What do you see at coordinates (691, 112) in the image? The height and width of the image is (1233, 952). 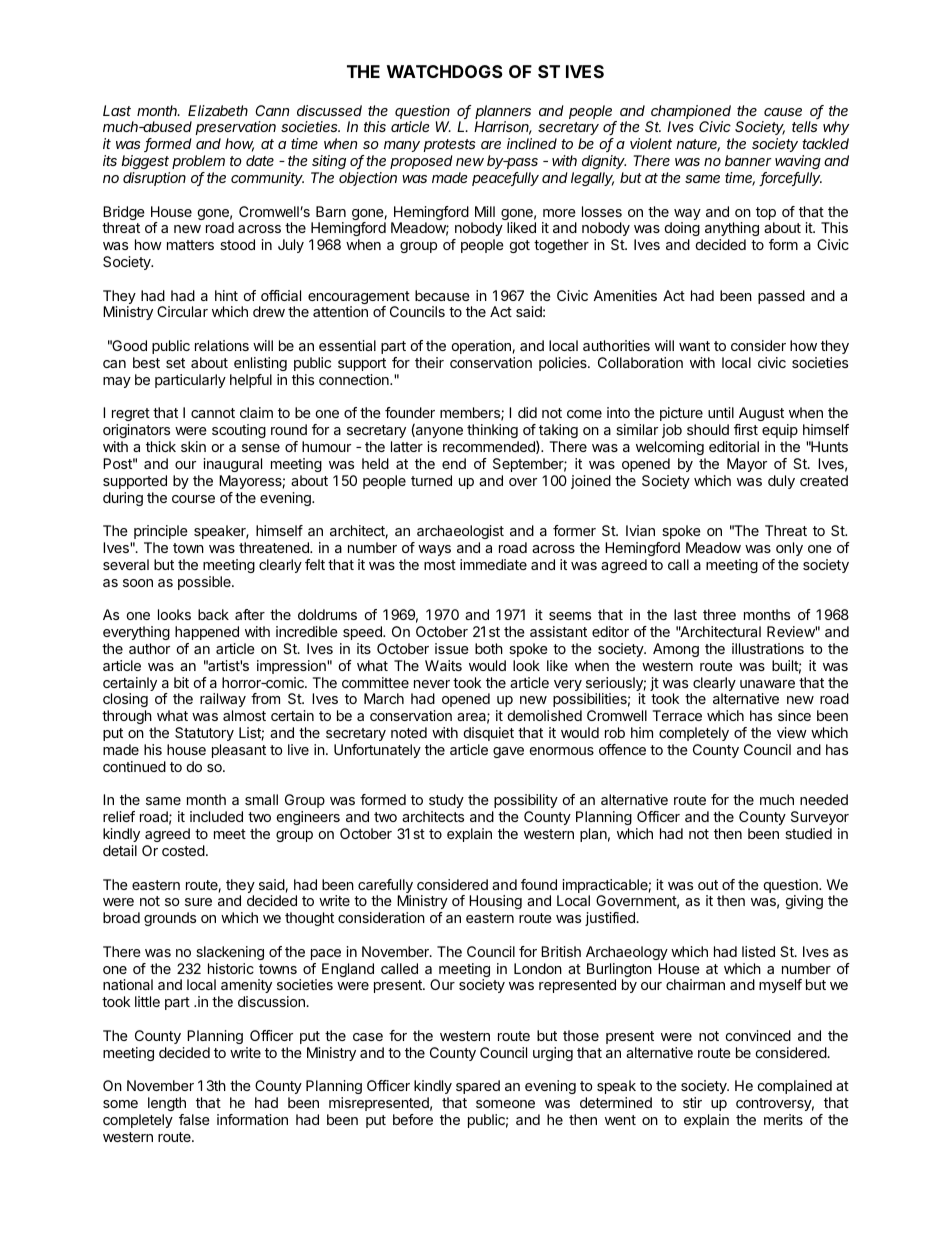 I see `championed` at bounding box center [691, 112].
